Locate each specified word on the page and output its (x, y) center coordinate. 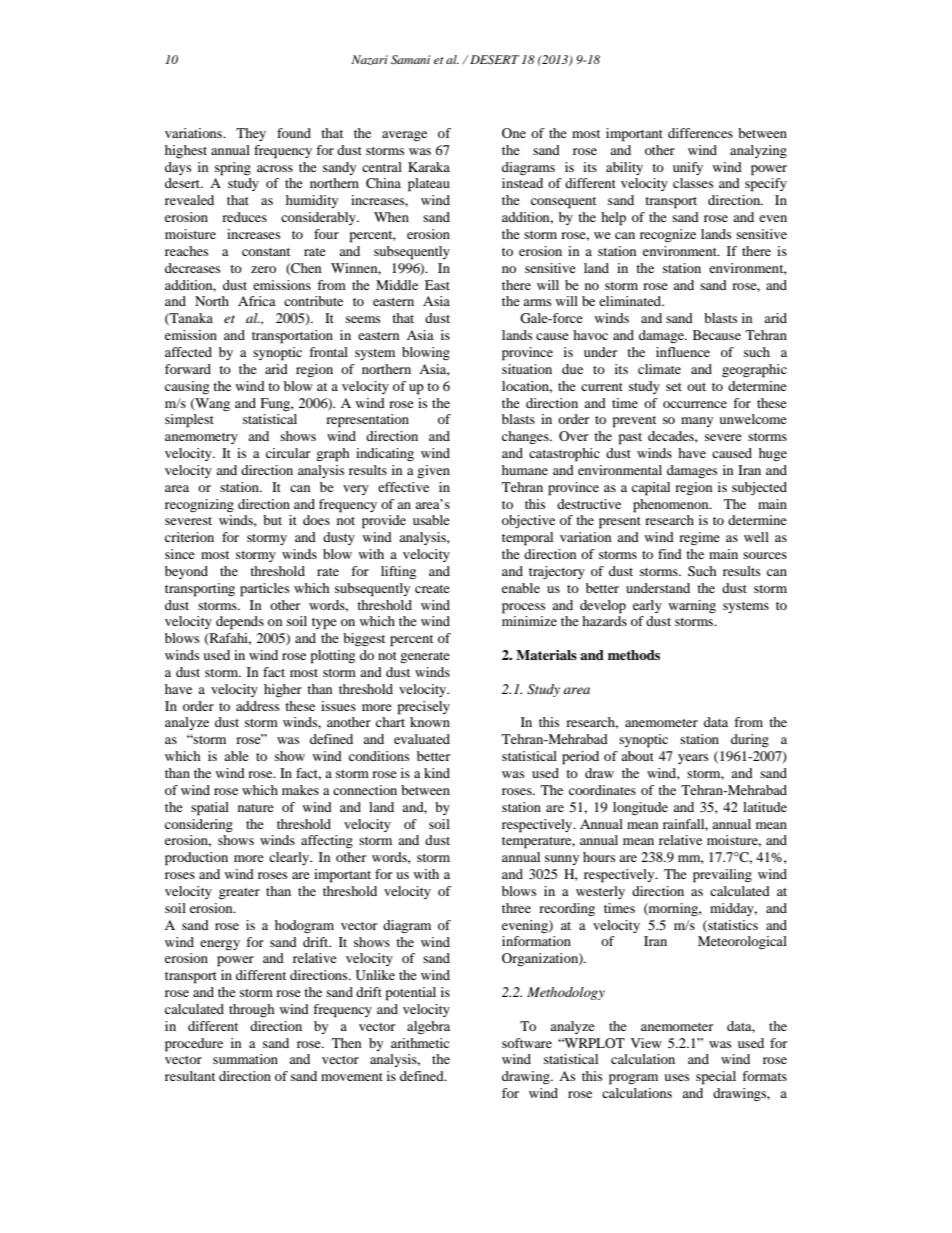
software (527, 1043)
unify (688, 168)
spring (233, 169)
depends (240, 623)
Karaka (429, 167)
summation (245, 1059)
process (523, 608)
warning (692, 606)
